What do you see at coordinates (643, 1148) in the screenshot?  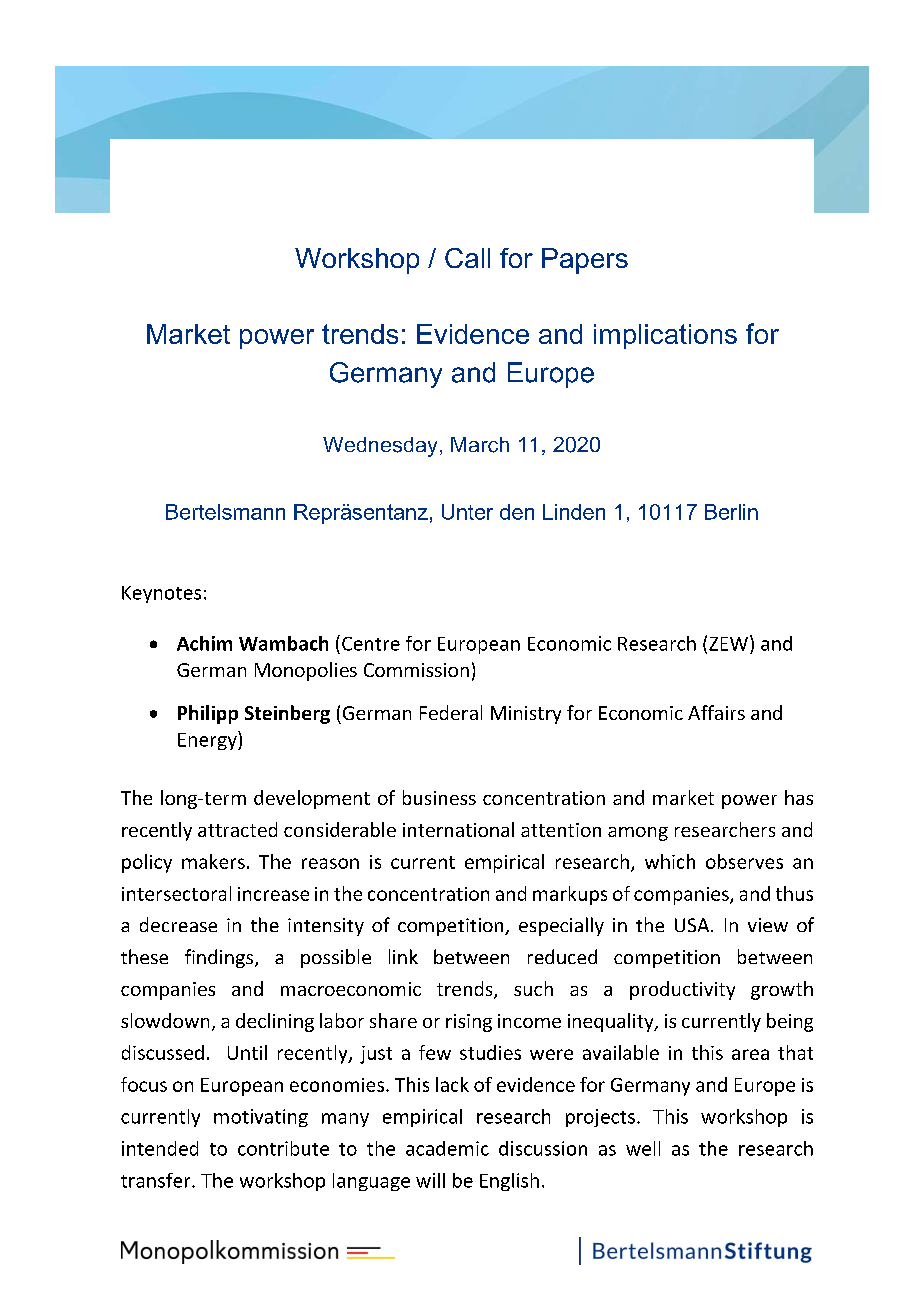 I see `well` at bounding box center [643, 1148].
